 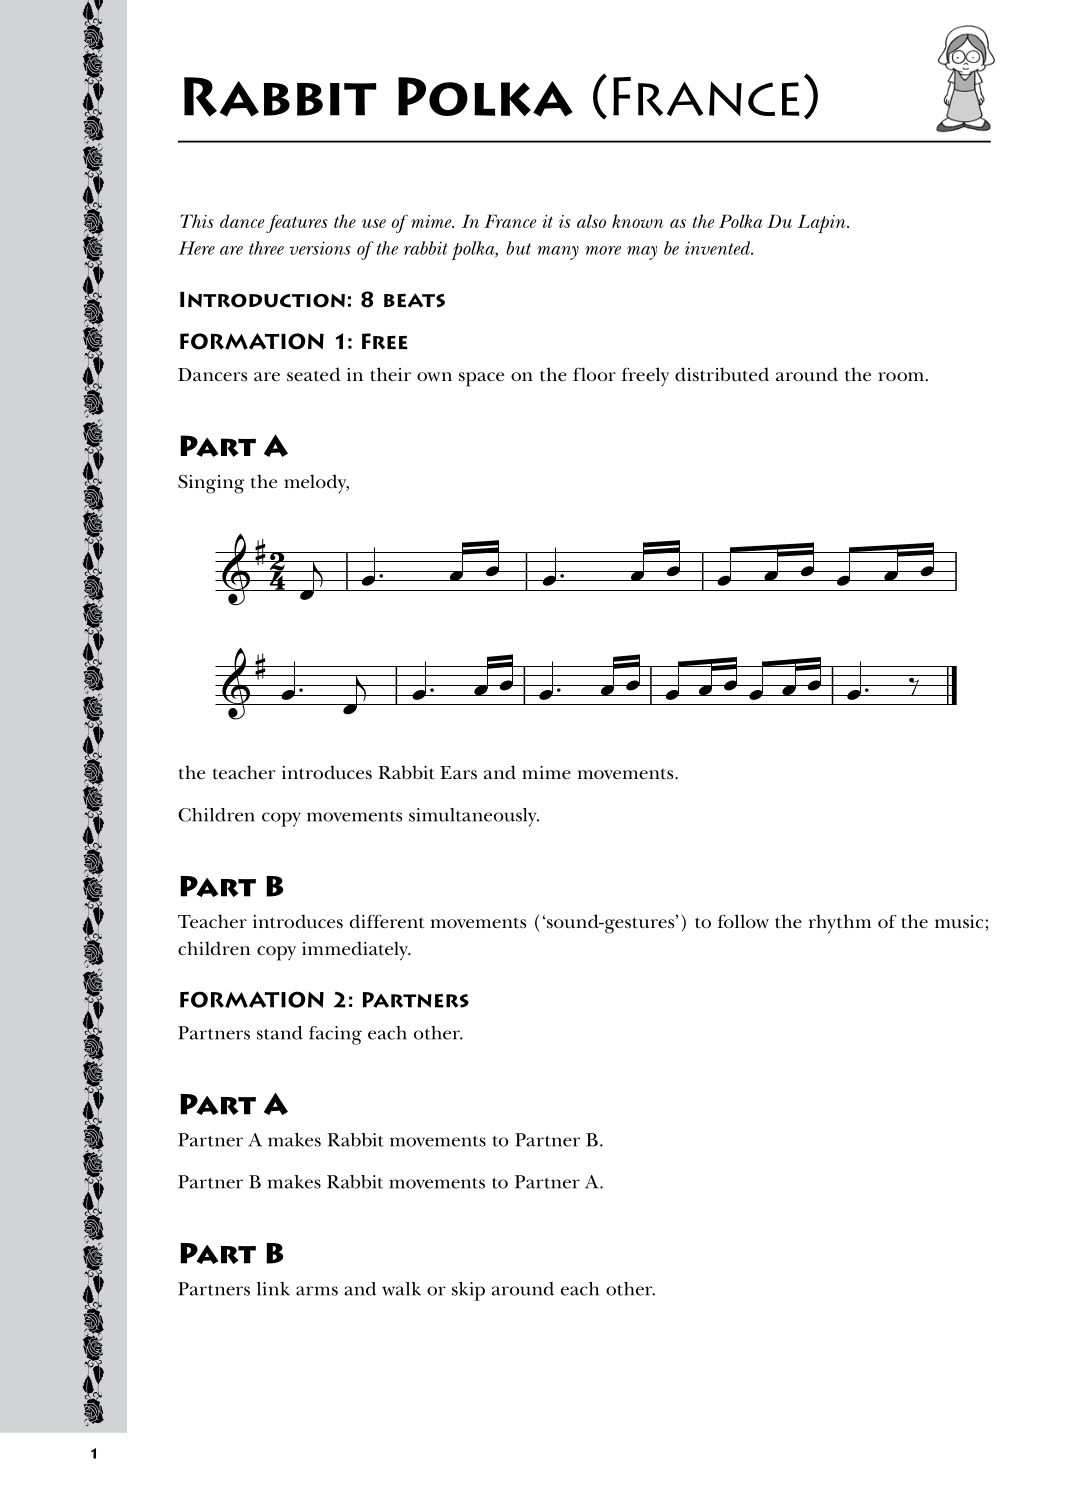 I want to click on skip, so click(x=468, y=1291).
